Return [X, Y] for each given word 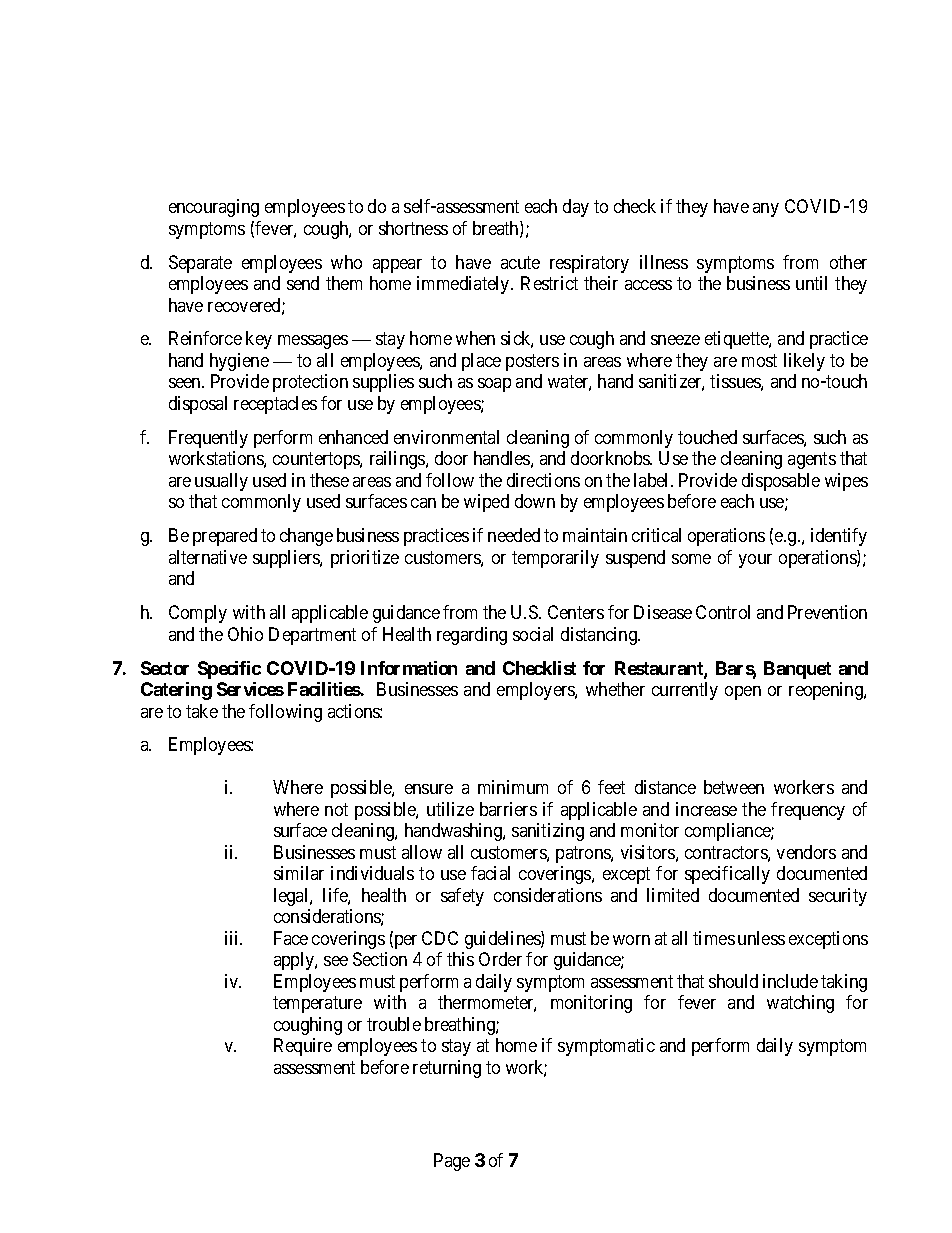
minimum [513, 787]
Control [723, 612]
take [202, 711]
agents [812, 461]
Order [500, 959]
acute [520, 262]
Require [303, 1047]
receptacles [275, 405]
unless [761, 938]
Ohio [245, 634]
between [734, 787]
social [533, 634]
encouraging [214, 208]
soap [494, 385]
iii [233, 938]
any [766, 210]
